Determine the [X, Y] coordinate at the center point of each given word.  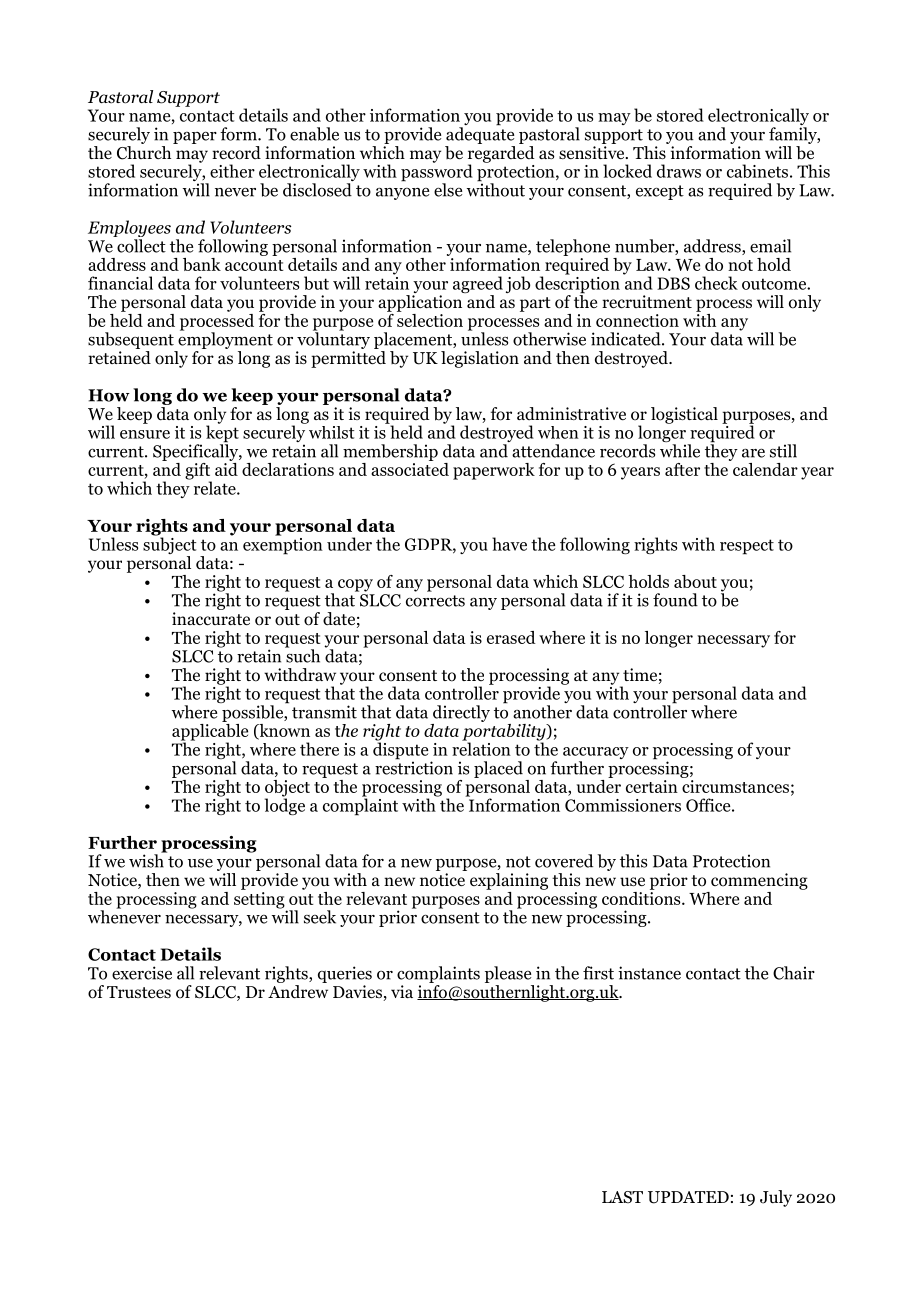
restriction [414, 767]
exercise [142, 973]
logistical [684, 415]
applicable [210, 732]
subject [169, 546]
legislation [480, 359]
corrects [435, 601]
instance [649, 973]
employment [224, 341]
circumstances [735, 786]
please [508, 974]
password [437, 173]
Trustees [139, 992]
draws [679, 171]
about [695, 581]
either [232, 171]
